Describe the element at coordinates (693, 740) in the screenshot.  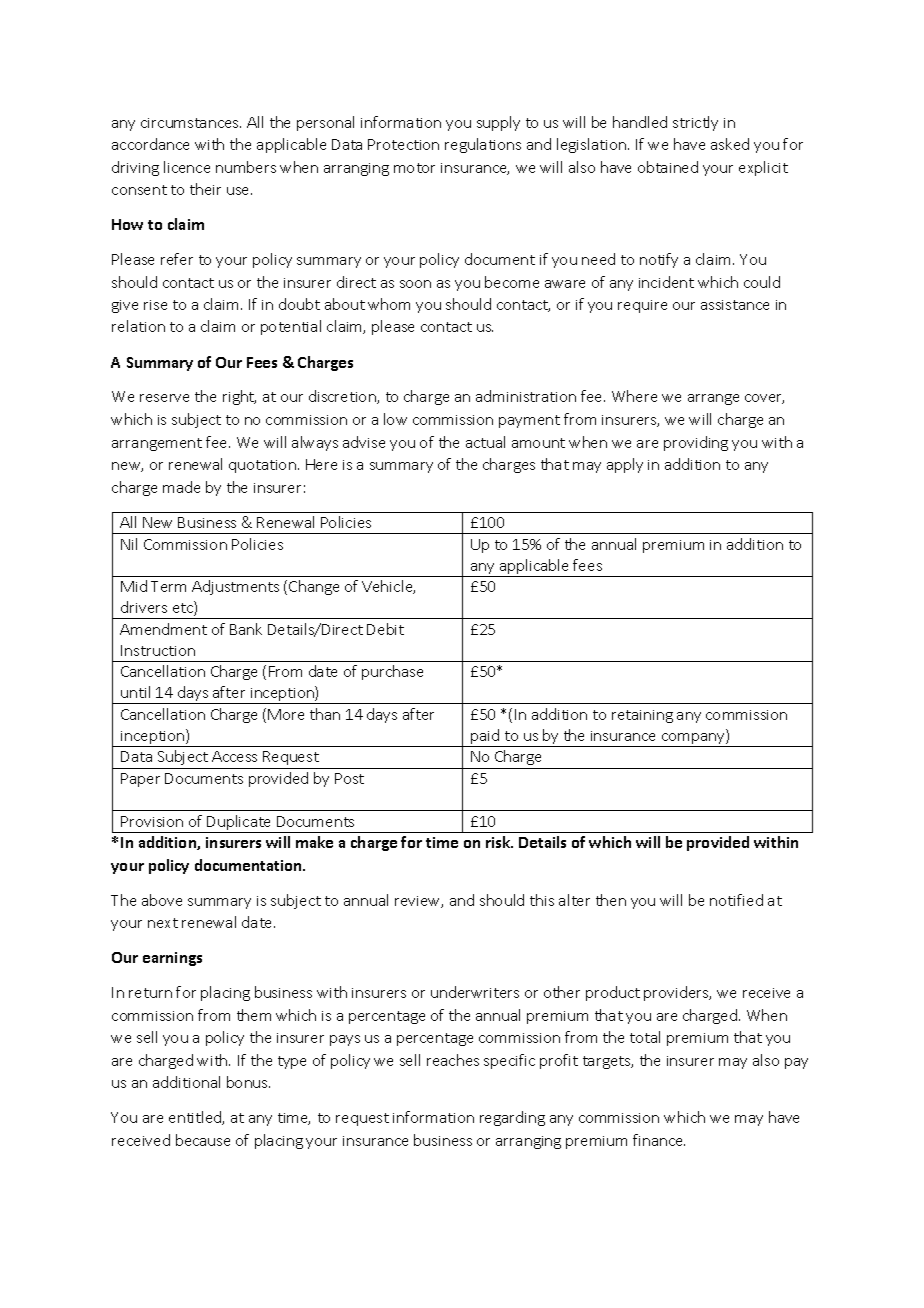
I see `company` at that location.
